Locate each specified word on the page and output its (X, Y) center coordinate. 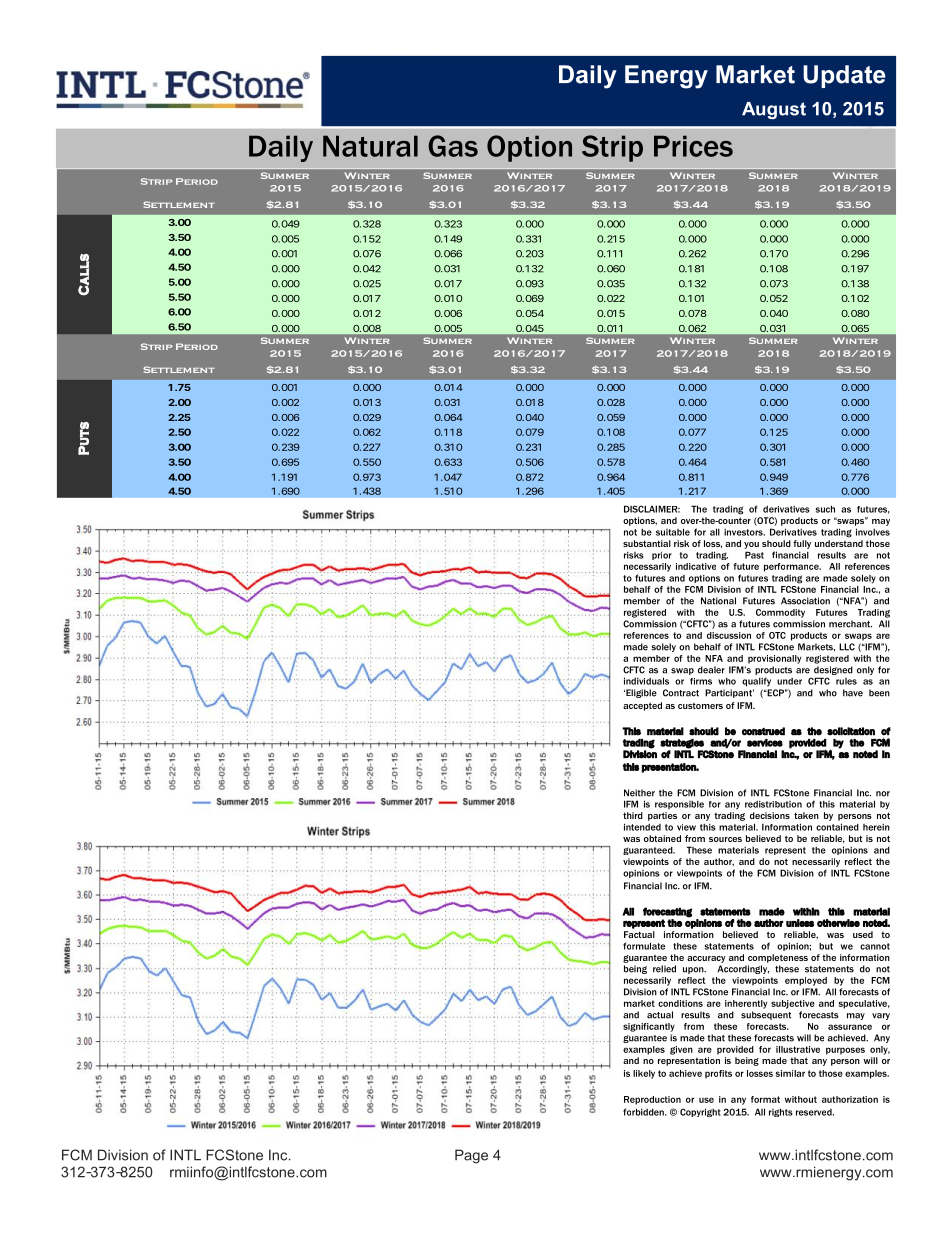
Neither (639, 793)
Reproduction (652, 1100)
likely (644, 1074)
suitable (673, 532)
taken (806, 815)
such (825, 509)
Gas (453, 146)
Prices (693, 146)
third (633, 815)
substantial (647, 543)
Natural (370, 146)
